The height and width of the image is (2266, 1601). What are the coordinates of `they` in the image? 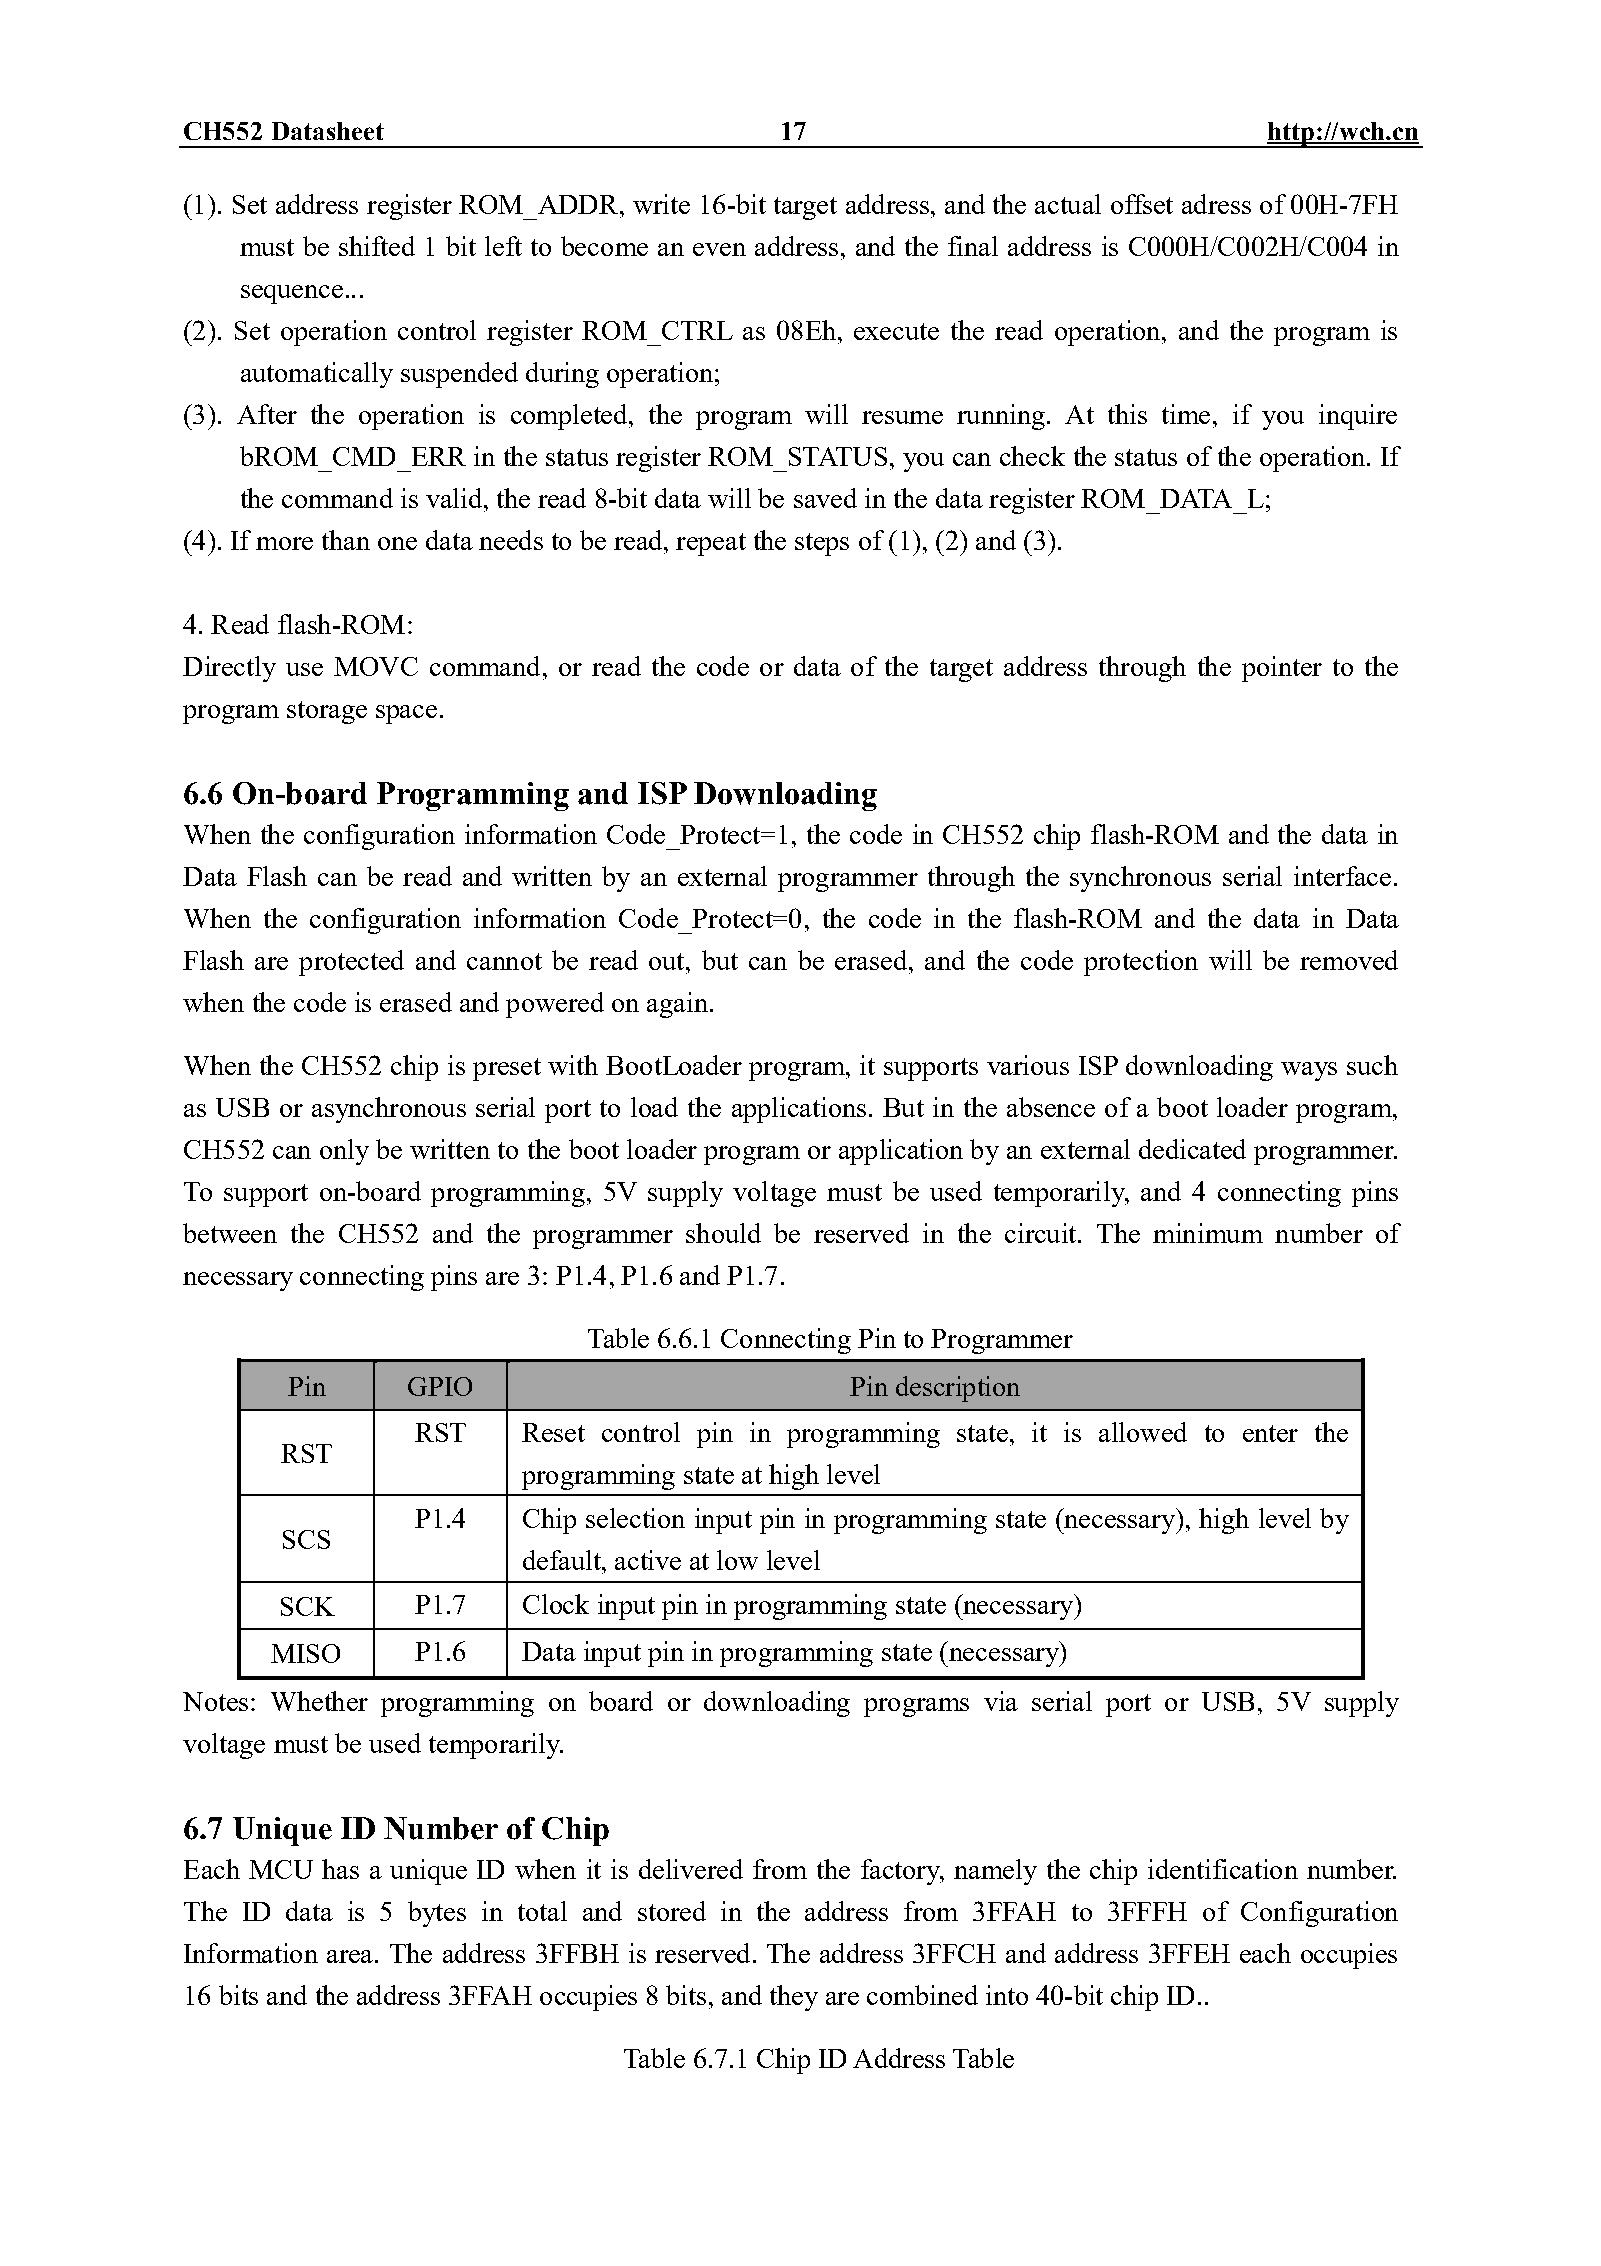 It's located at (794, 1998).
